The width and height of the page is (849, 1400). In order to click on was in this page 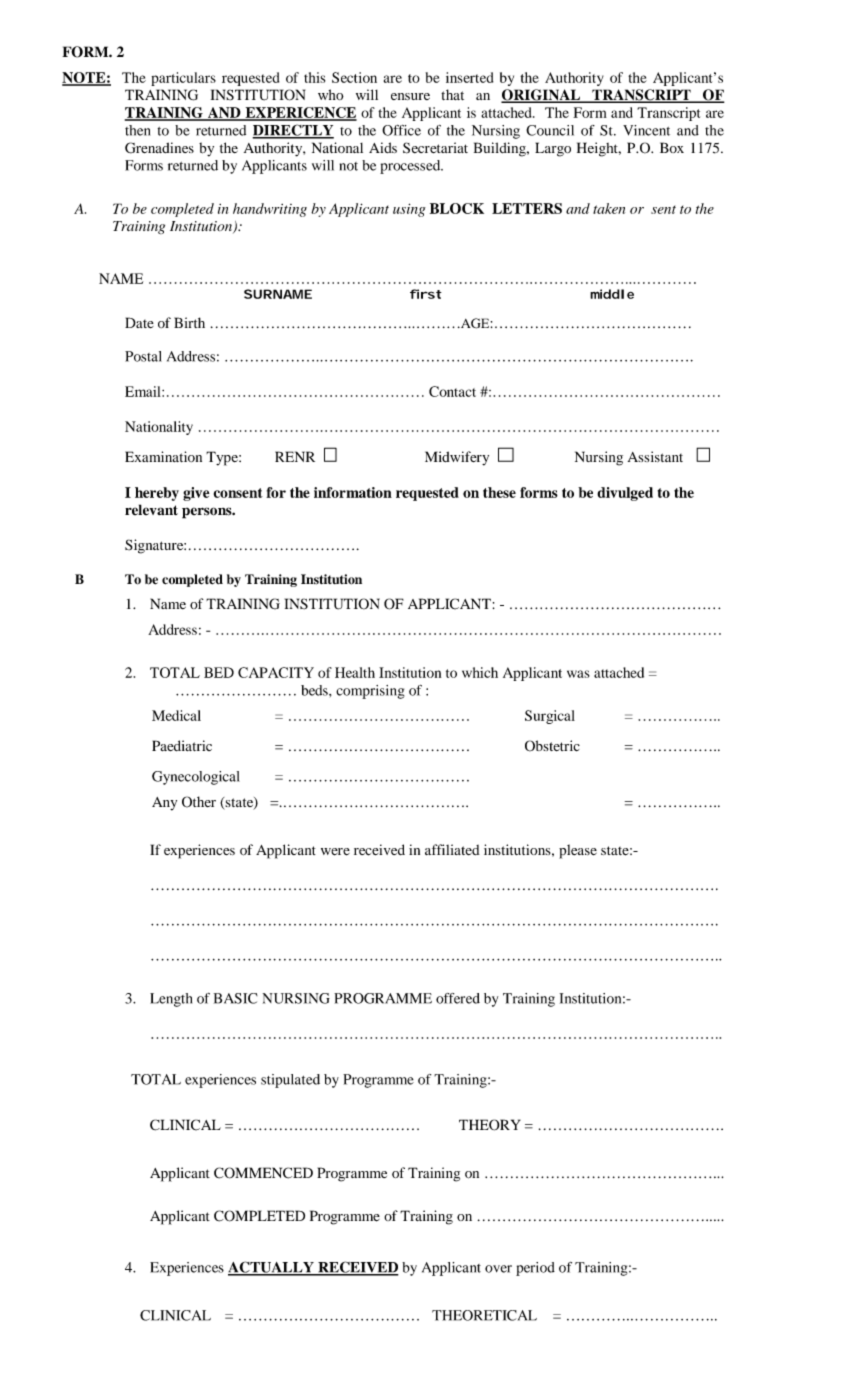, I will do `click(578, 674)`.
